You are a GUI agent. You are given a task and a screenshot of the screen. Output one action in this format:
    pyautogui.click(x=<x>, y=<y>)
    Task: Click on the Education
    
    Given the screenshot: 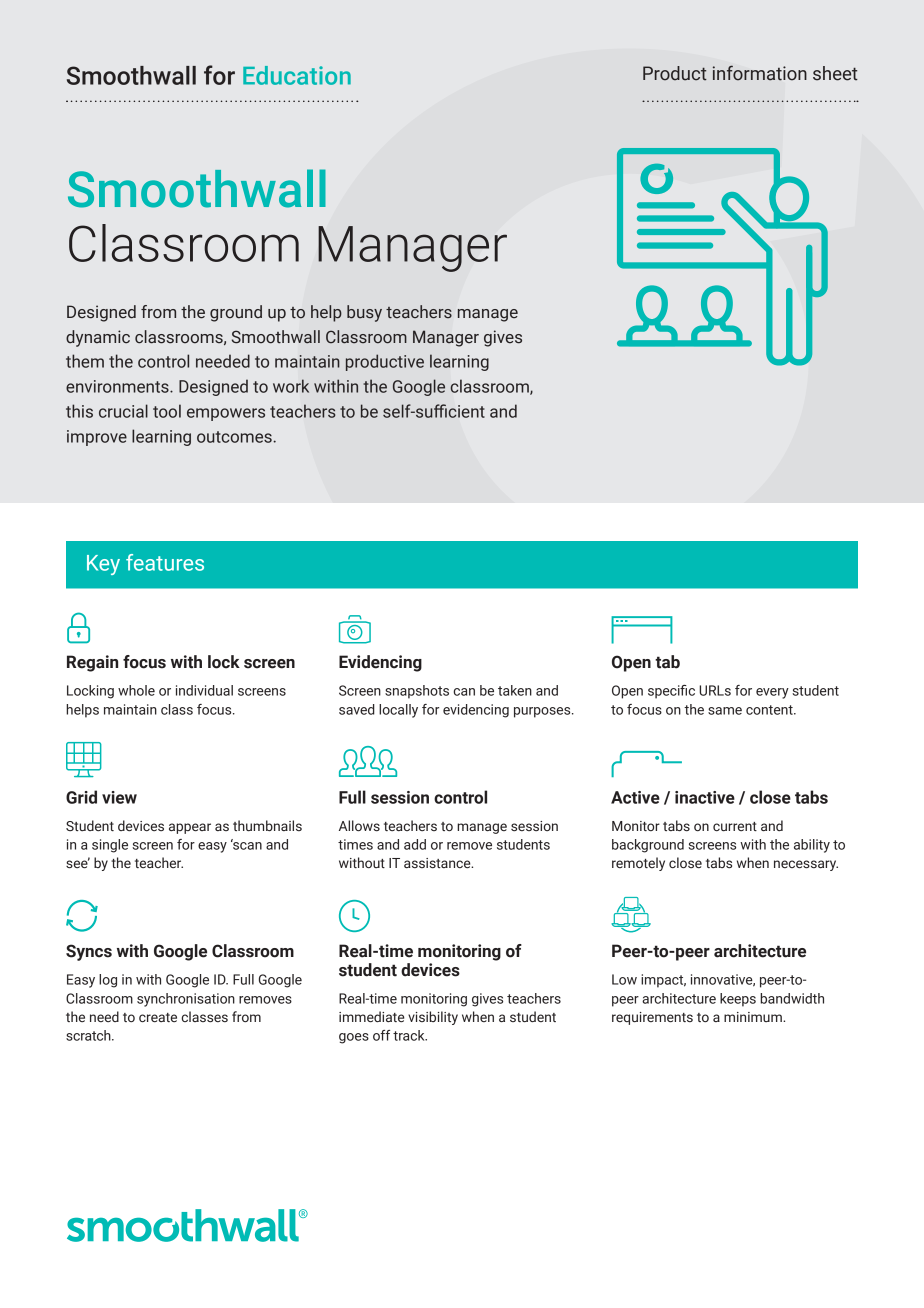 What is the action you would take?
    pyautogui.click(x=297, y=75)
